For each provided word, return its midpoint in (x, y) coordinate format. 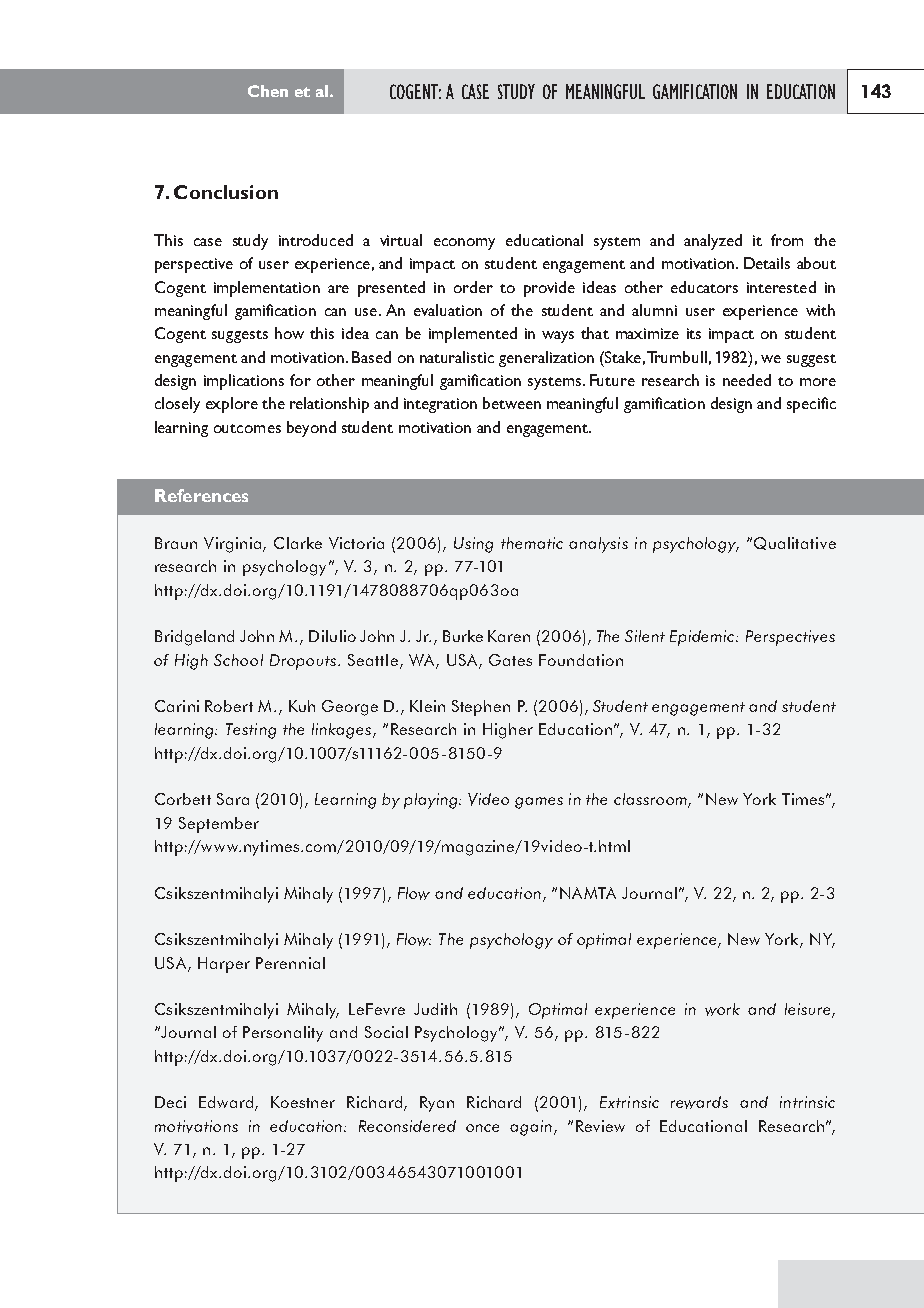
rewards (699, 1102)
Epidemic (704, 638)
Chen (268, 91)
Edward (226, 1102)
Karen (509, 636)
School (238, 660)
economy (464, 244)
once (482, 1128)
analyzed (713, 242)
